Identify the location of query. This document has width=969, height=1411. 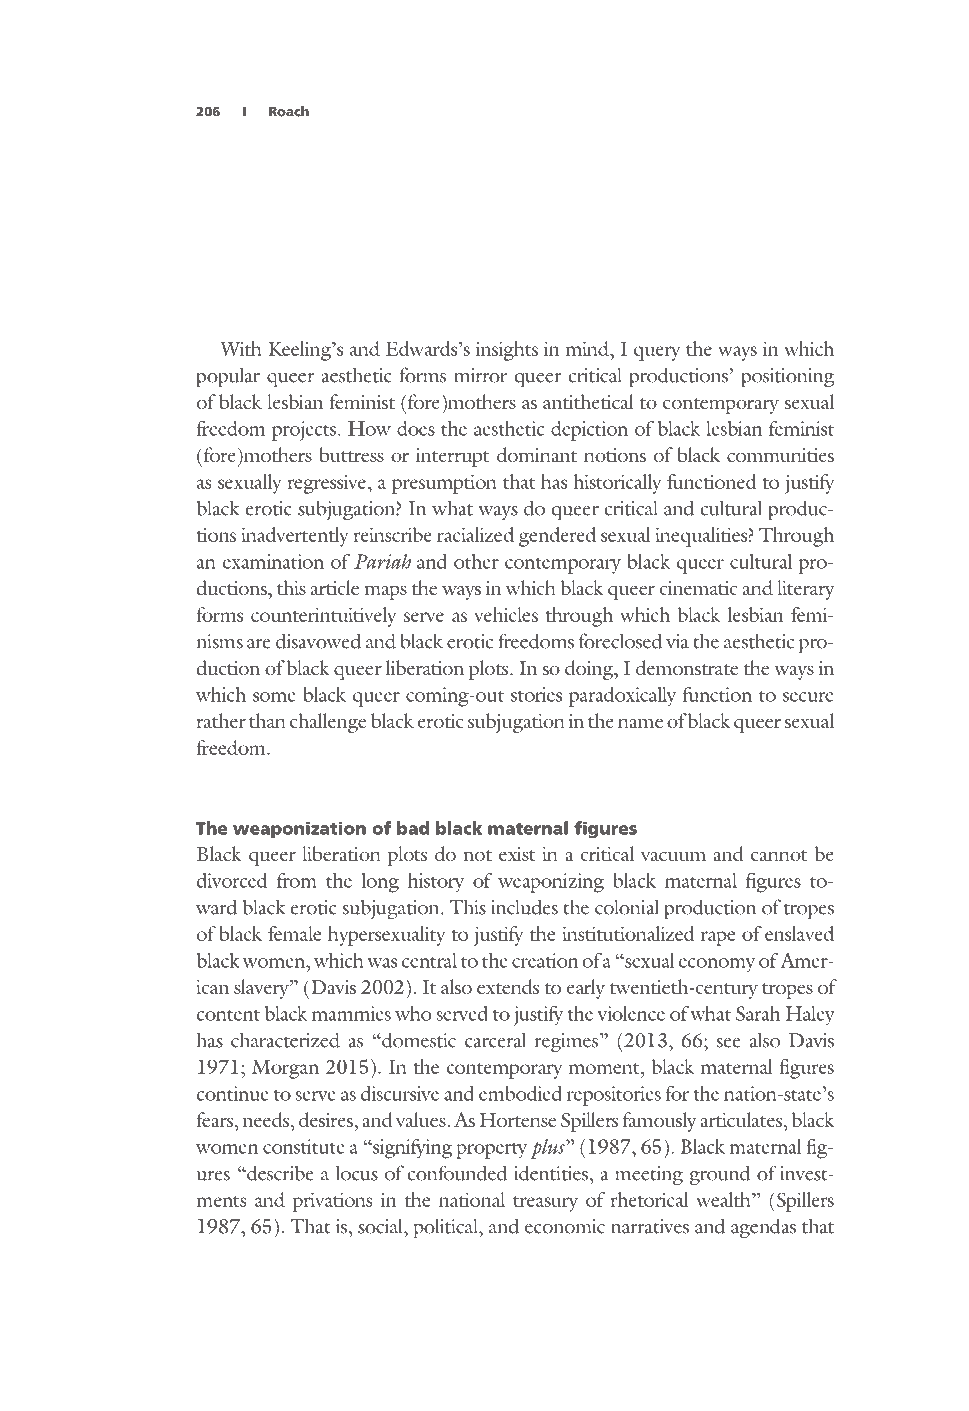
(657, 353).
